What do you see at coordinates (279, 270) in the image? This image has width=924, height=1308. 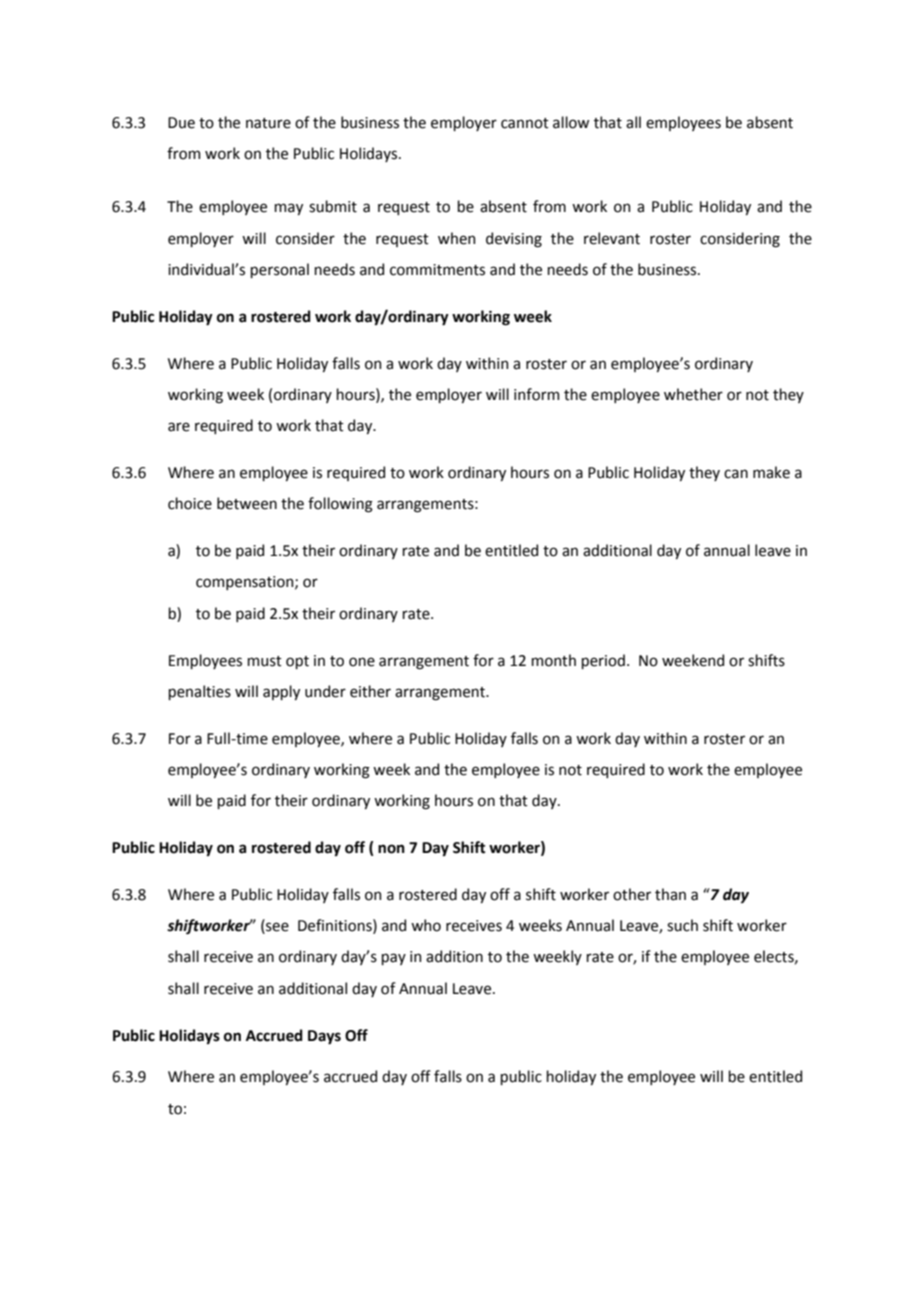 I see `personal` at bounding box center [279, 270].
